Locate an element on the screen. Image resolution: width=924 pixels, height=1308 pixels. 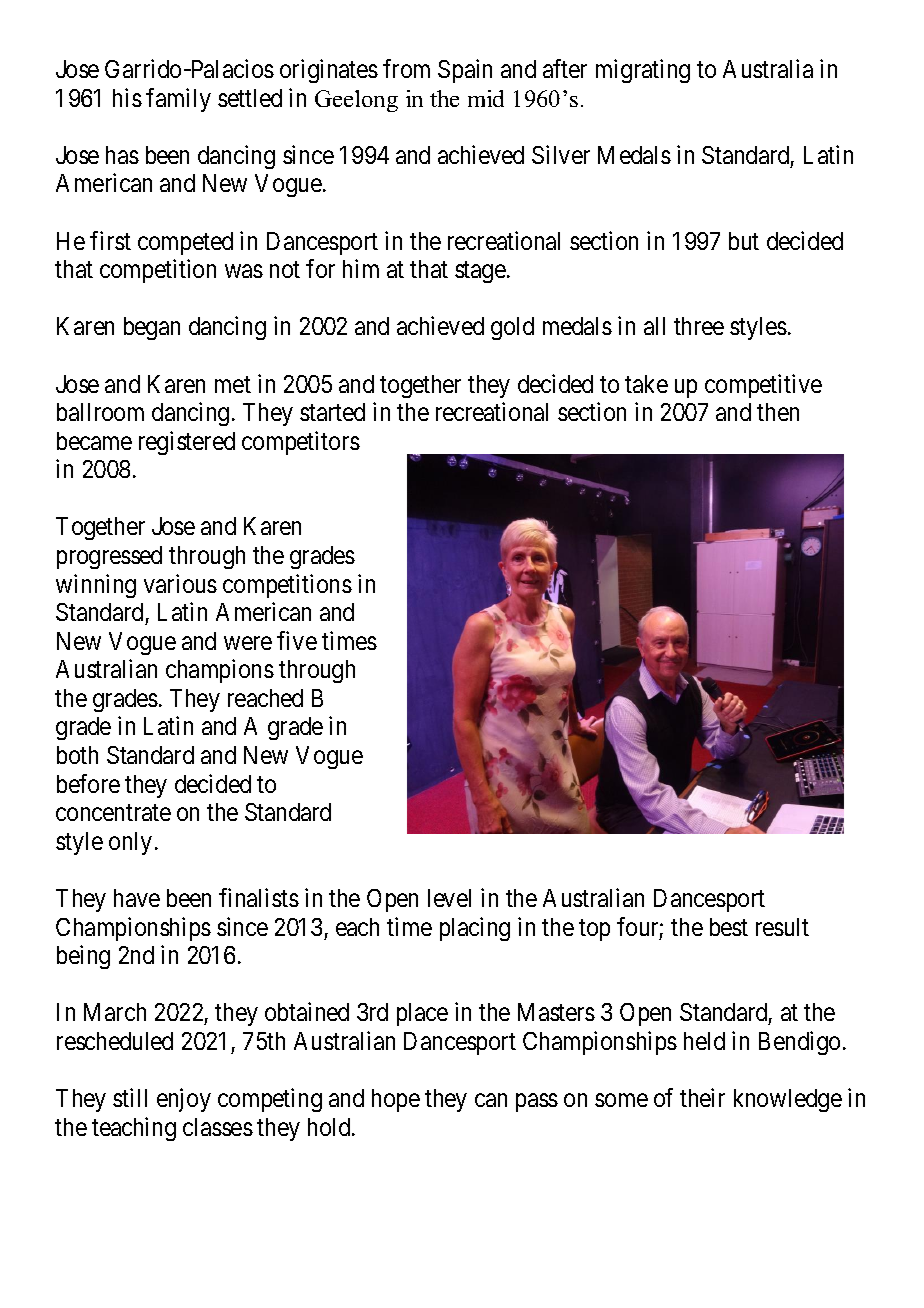
three is located at coordinates (699, 326).
